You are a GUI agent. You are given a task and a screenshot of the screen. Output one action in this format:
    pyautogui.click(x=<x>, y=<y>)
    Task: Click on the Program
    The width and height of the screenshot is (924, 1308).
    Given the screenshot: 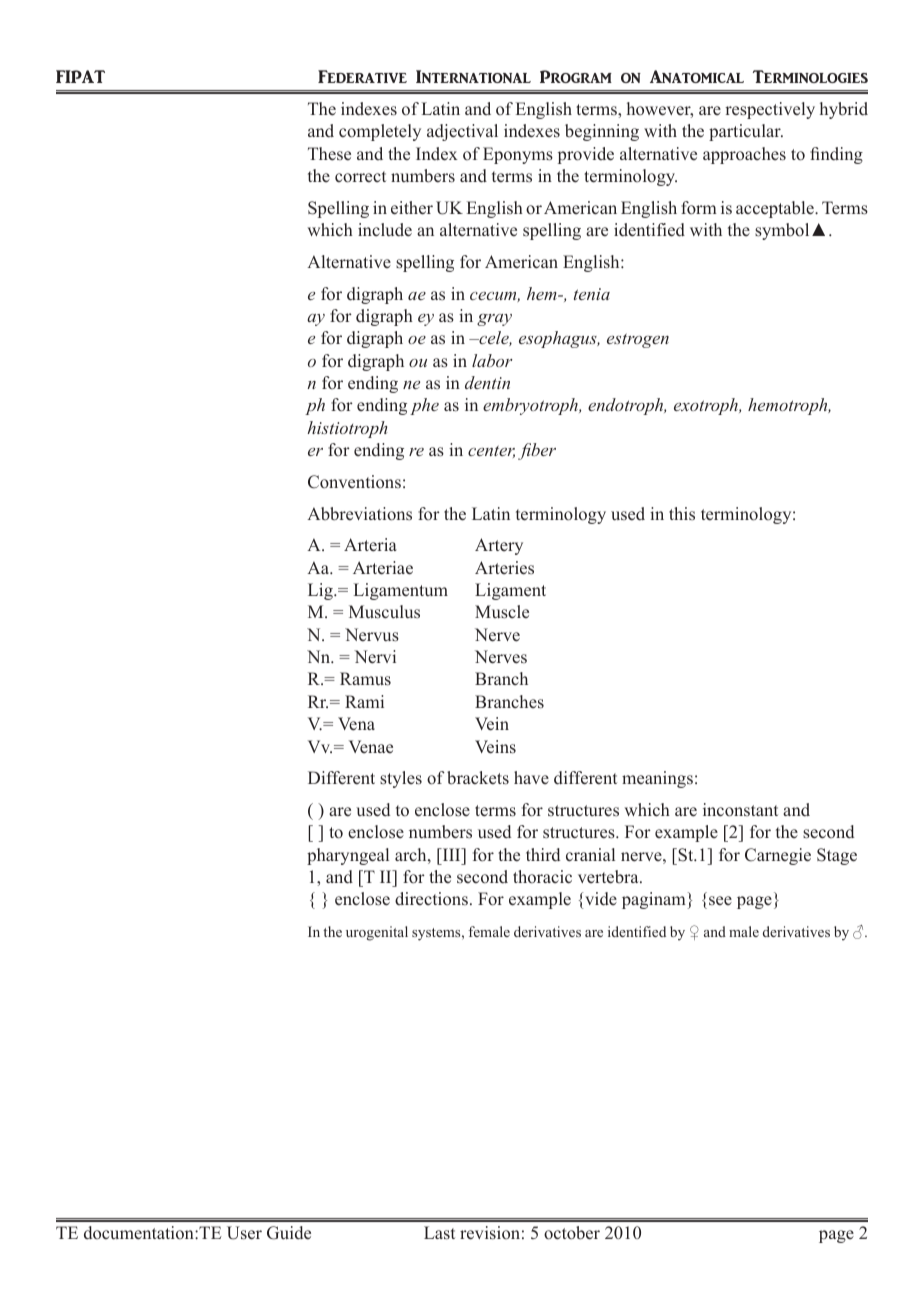 What is the action you would take?
    pyautogui.click(x=576, y=76)
